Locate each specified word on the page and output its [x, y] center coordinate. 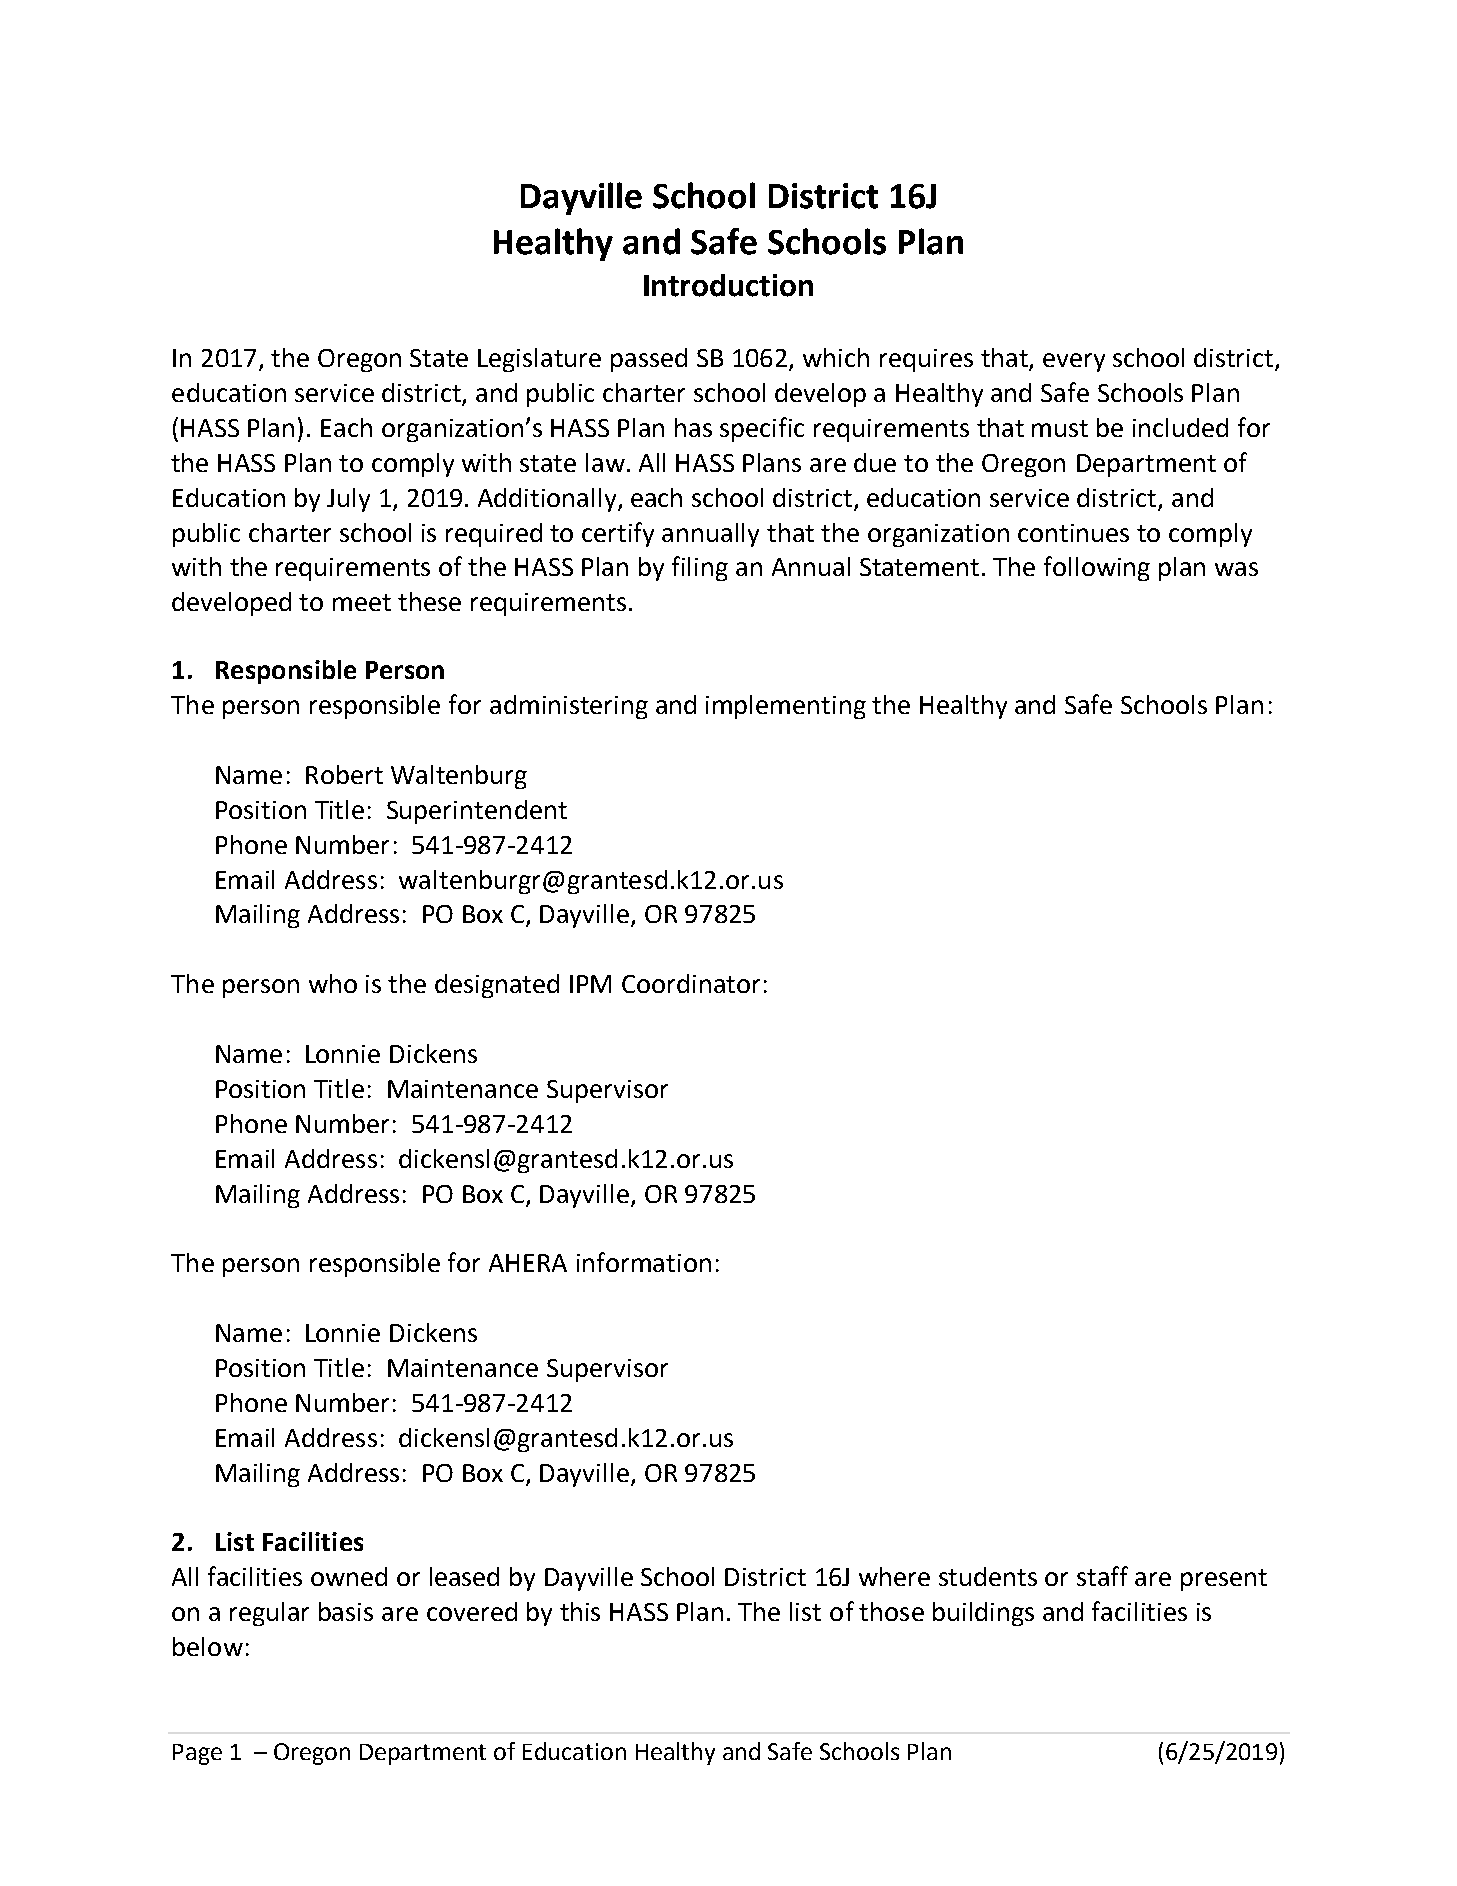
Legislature [539, 360]
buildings [983, 1614]
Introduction [728, 285]
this [580, 1611]
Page [197, 1754]
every [1074, 362]
